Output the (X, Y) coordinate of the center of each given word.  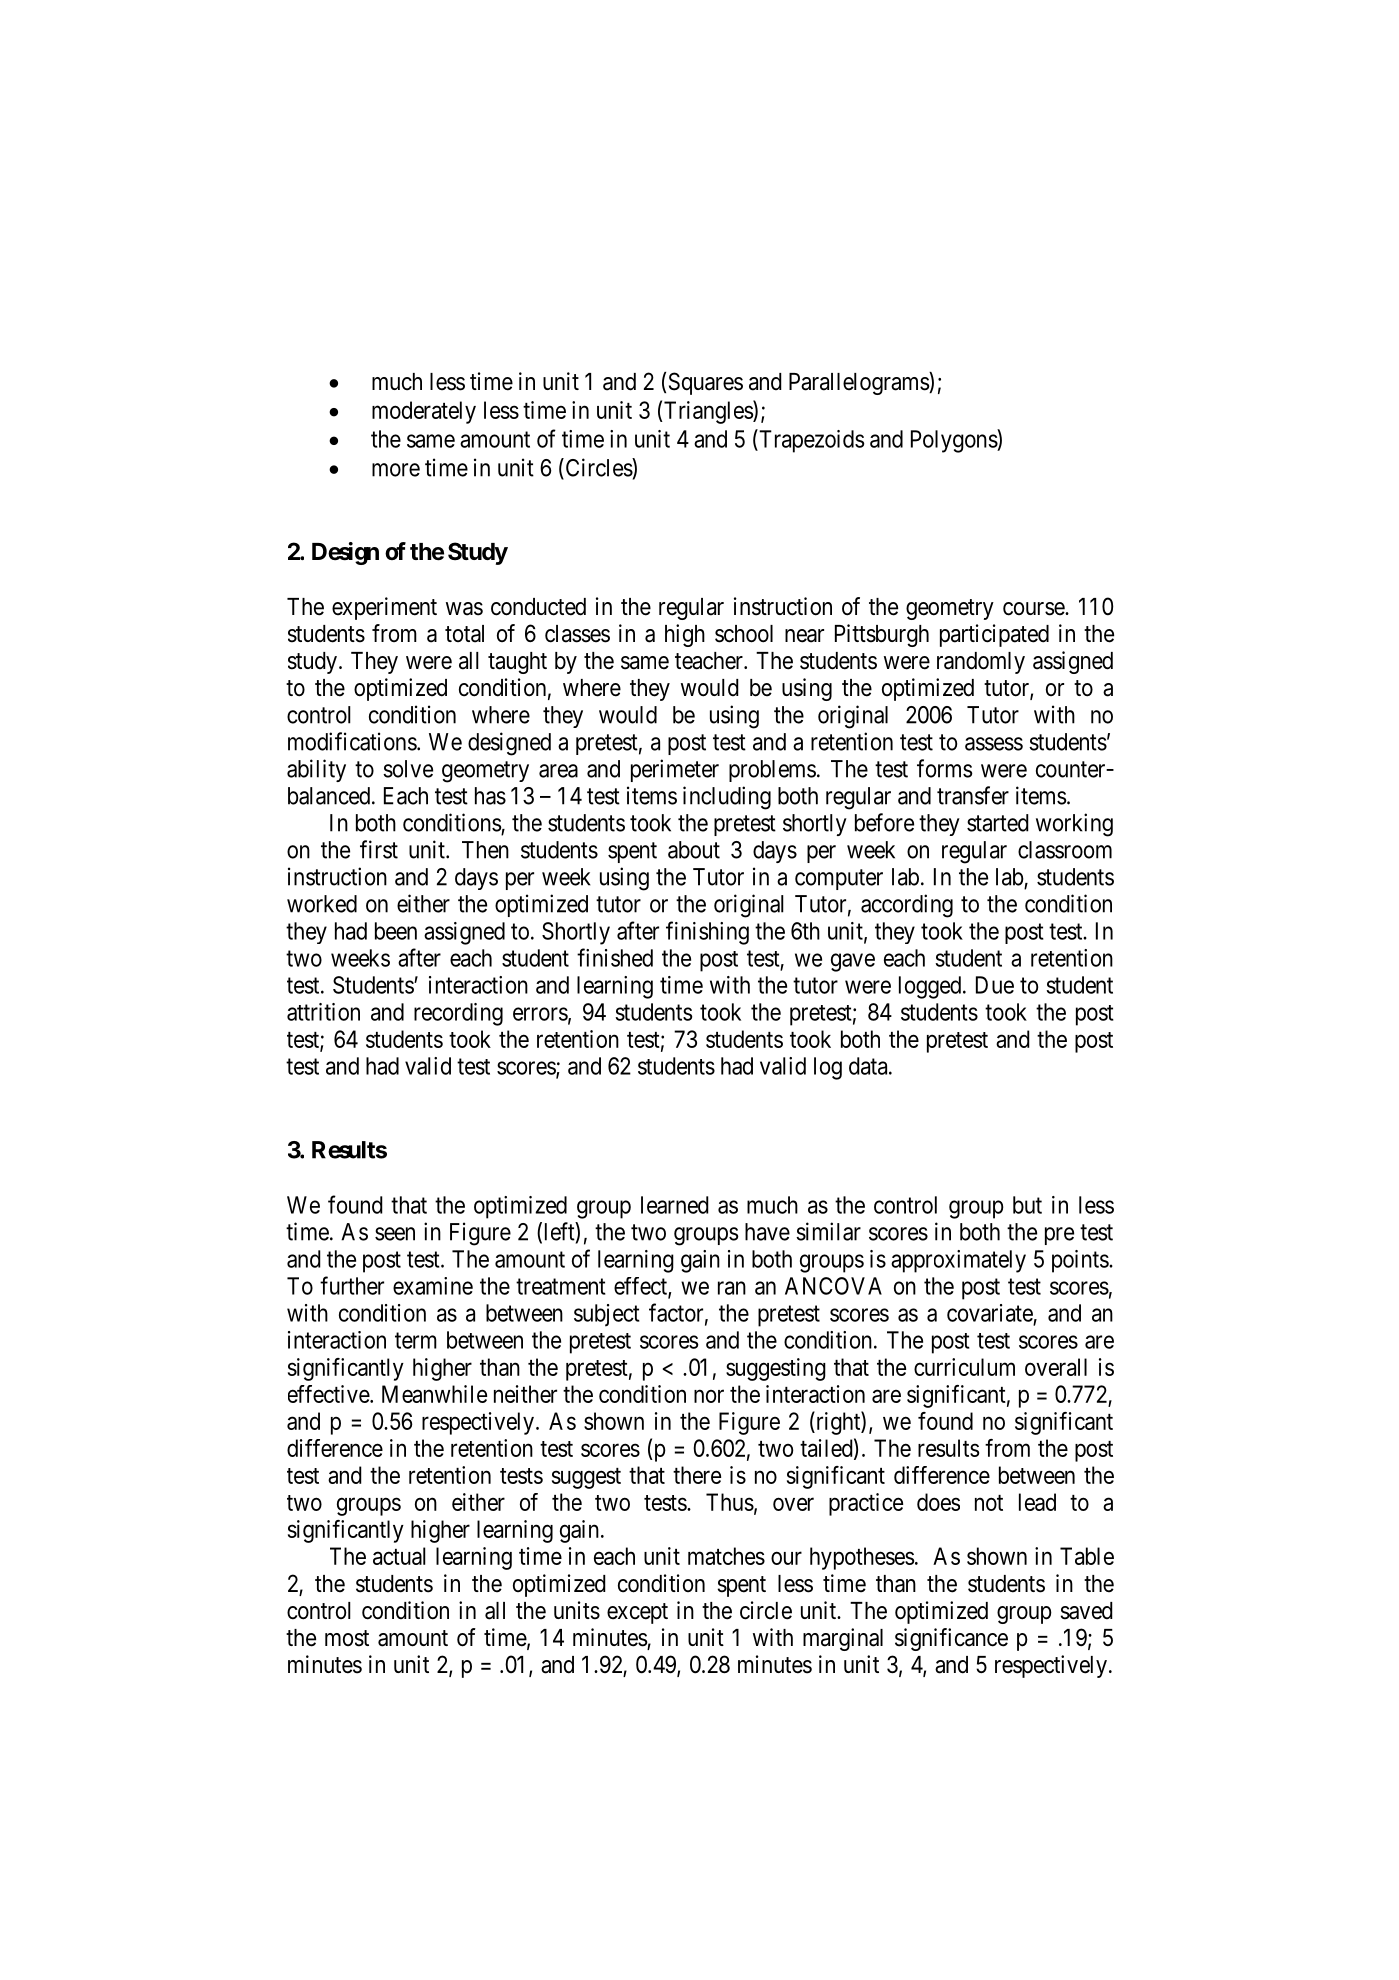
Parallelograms (859, 383)
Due (995, 985)
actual (399, 1556)
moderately (424, 412)
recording (458, 1014)
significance (951, 1639)
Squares (706, 383)
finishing (707, 933)
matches (726, 1556)
